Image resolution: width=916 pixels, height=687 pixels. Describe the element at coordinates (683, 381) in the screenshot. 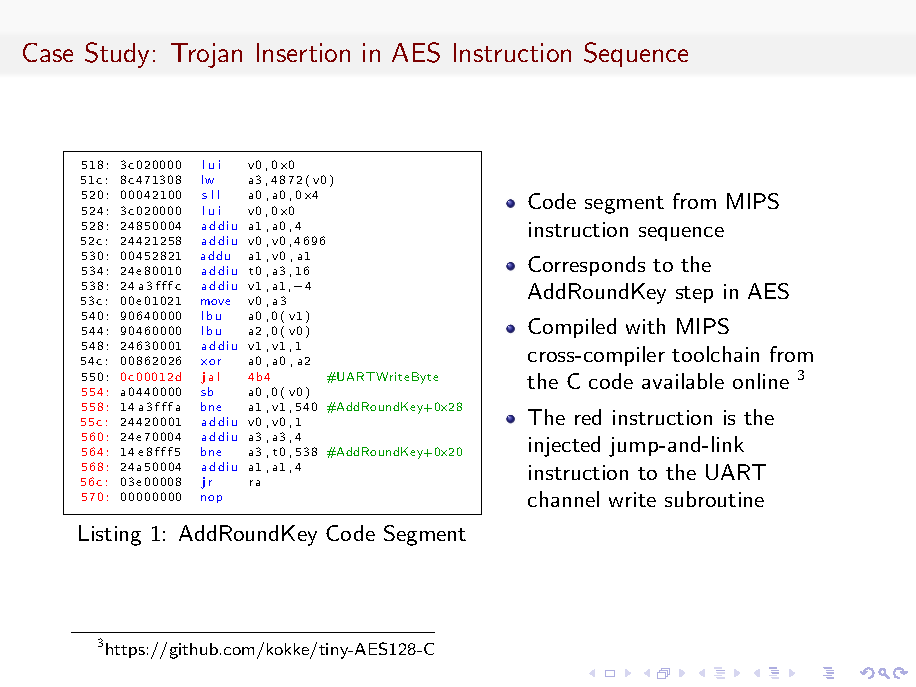

I see `available` at that location.
